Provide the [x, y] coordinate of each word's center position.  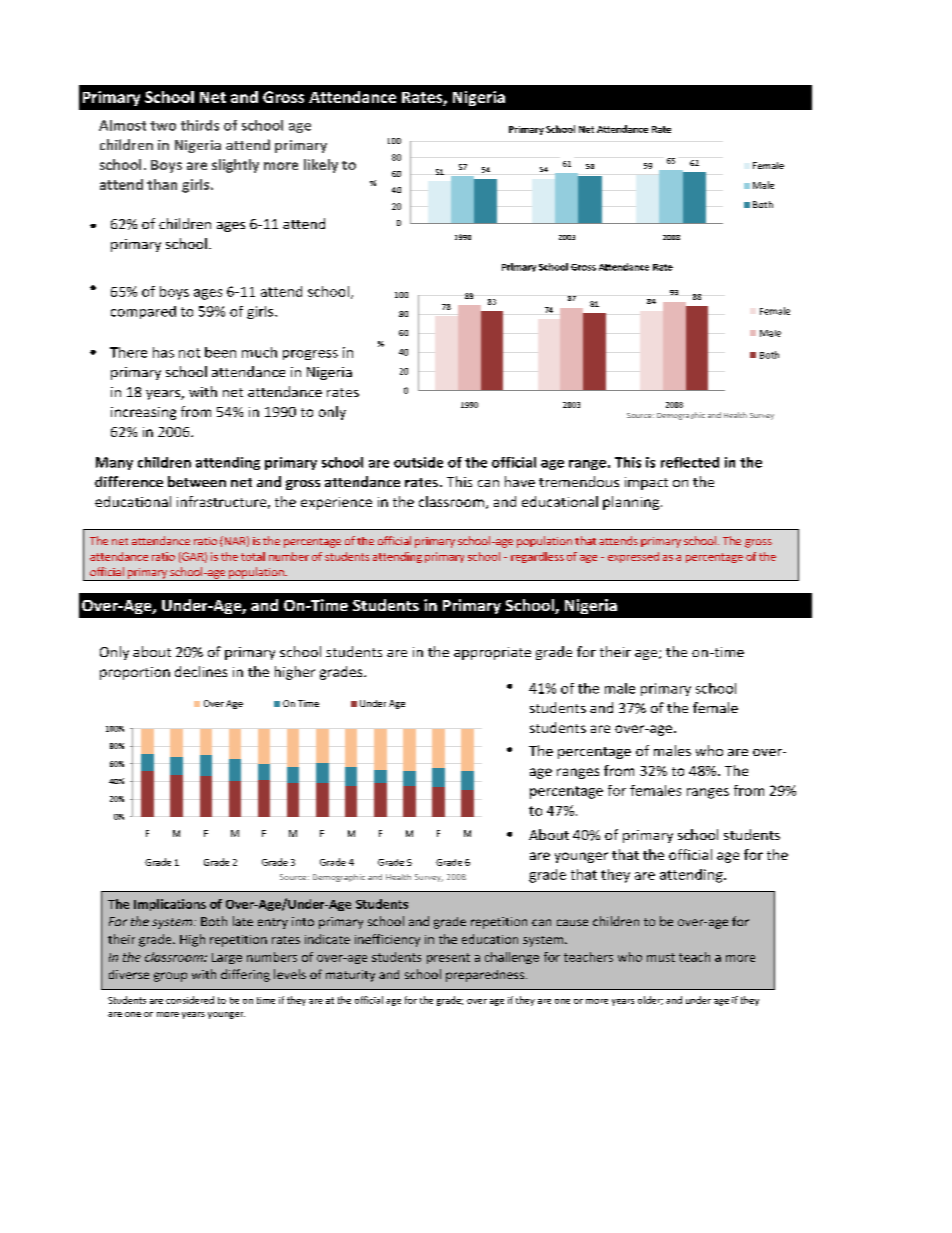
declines [201, 671]
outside [418, 462]
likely [321, 166]
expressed [633, 557]
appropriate [492, 653]
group [170, 977]
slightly [235, 166]
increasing [143, 413]
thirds [200, 125]
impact [646, 483]
